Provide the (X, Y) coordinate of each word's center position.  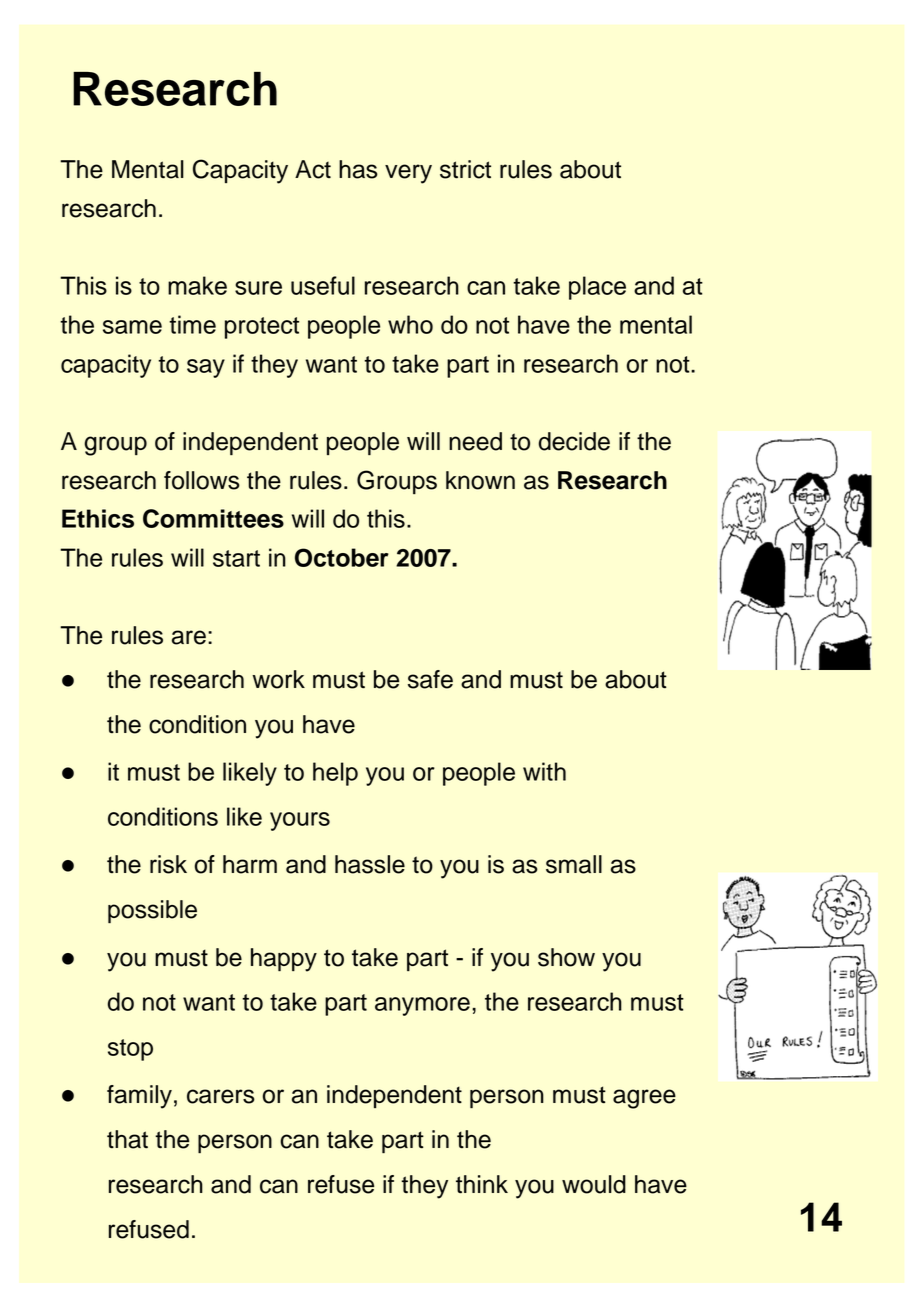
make (197, 285)
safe (430, 679)
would (594, 1184)
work (278, 679)
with (544, 771)
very (408, 174)
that (127, 1139)
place (597, 288)
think (482, 1184)
